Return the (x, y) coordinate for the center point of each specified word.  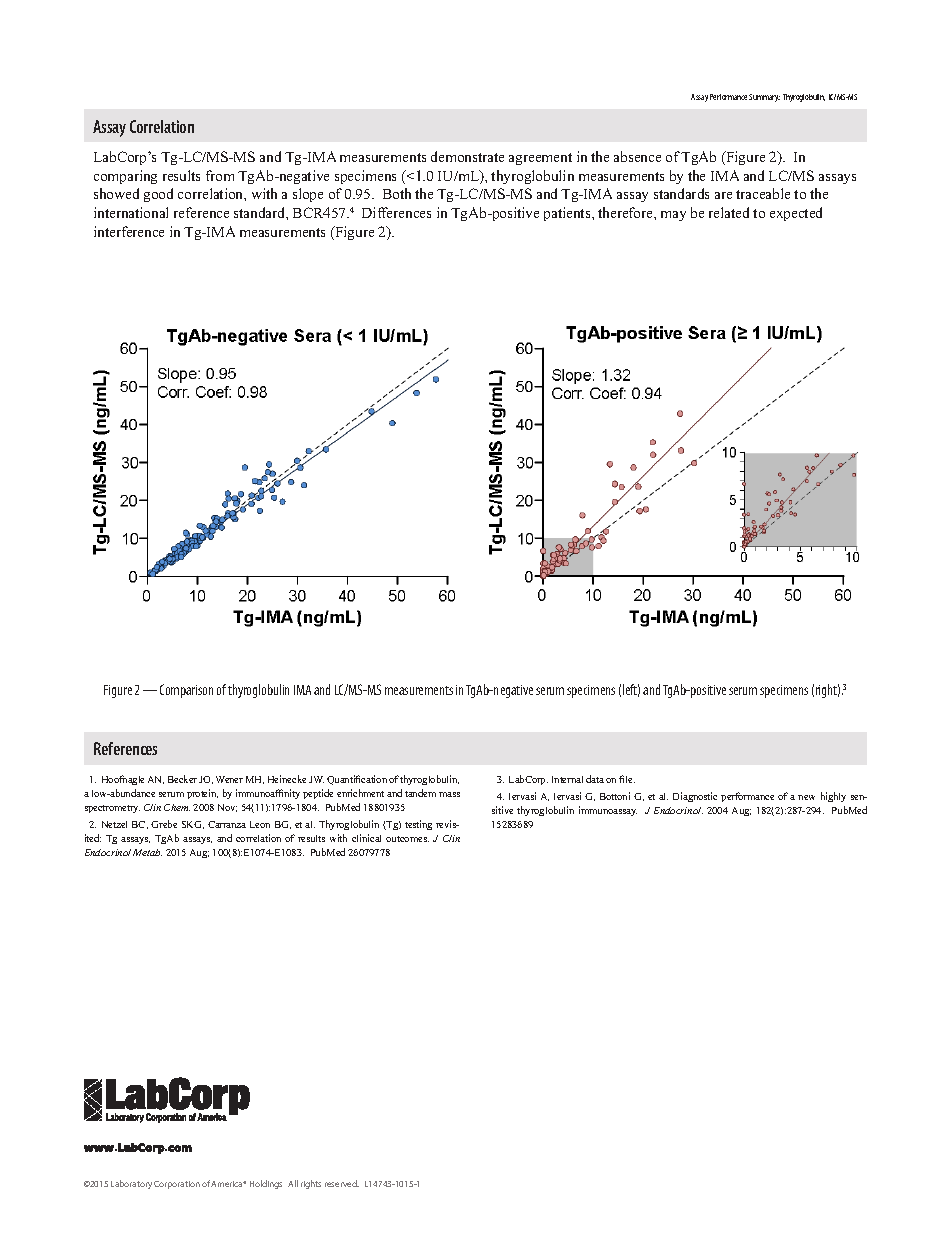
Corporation (177, 1185)
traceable (763, 193)
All (293, 1183)
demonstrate (467, 156)
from (220, 175)
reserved (342, 1183)
